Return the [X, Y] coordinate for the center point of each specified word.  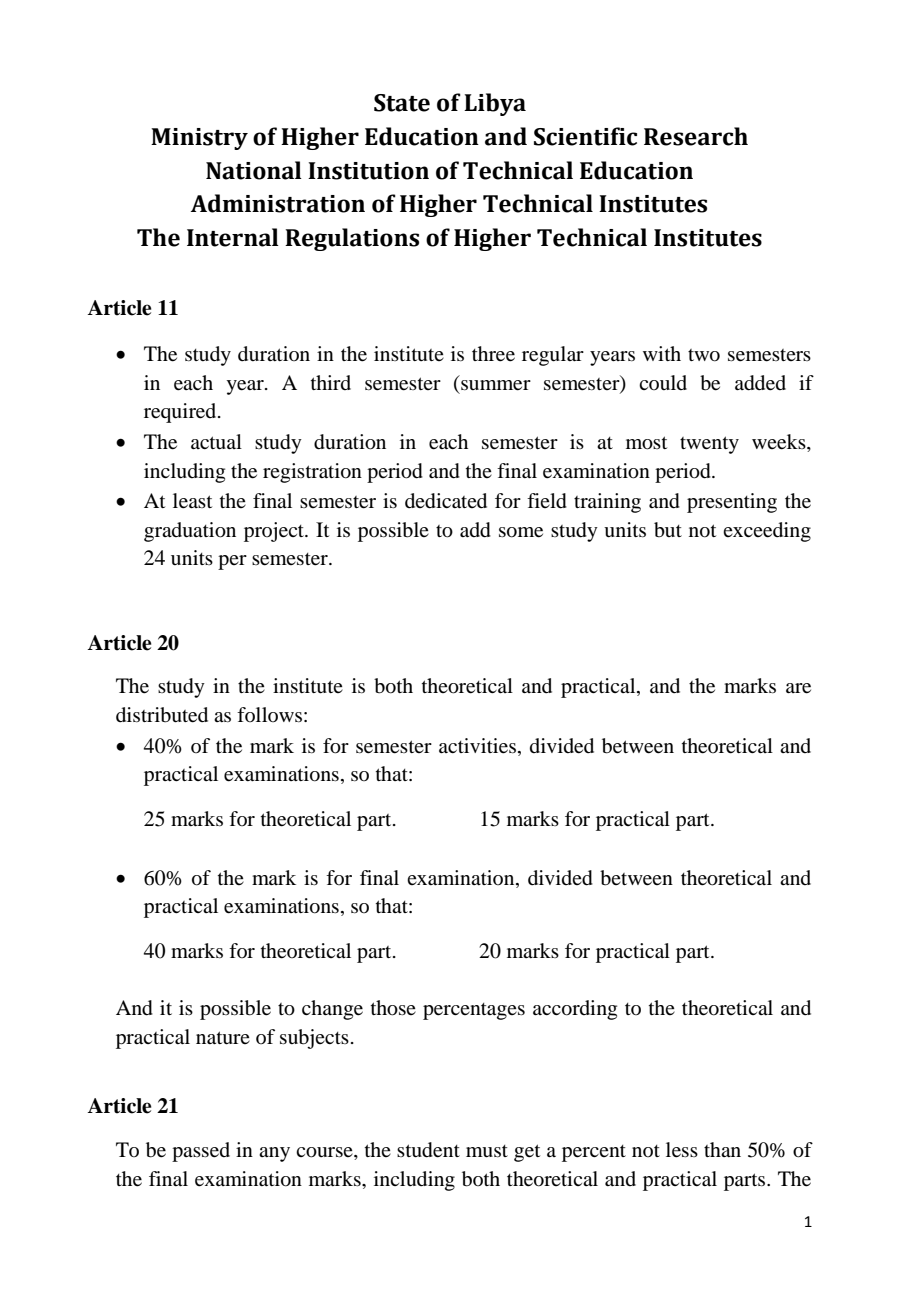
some [521, 532]
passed [201, 1152]
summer [496, 385]
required [181, 413]
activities [479, 746]
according [575, 1010]
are [798, 688]
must [487, 1151]
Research [696, 136]
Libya [495, 104]
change [332, 1010]
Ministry [199, 139]
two [704, 355]
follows [269, 714]
